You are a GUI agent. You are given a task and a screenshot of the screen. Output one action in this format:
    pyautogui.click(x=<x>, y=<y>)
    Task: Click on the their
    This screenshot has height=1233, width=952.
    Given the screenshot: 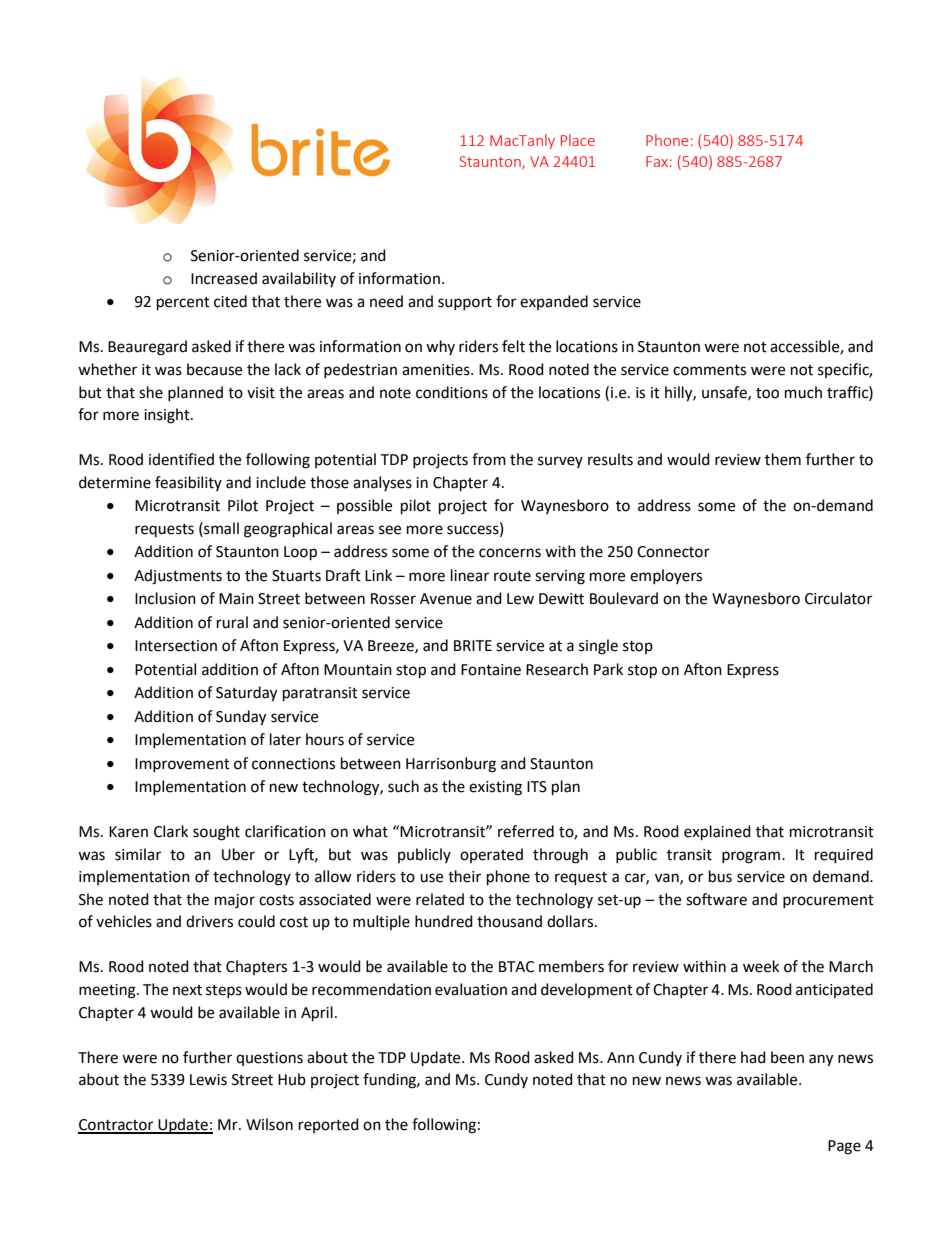 What is the action you would take?
    pyautogui.click(x=464, y=876)
